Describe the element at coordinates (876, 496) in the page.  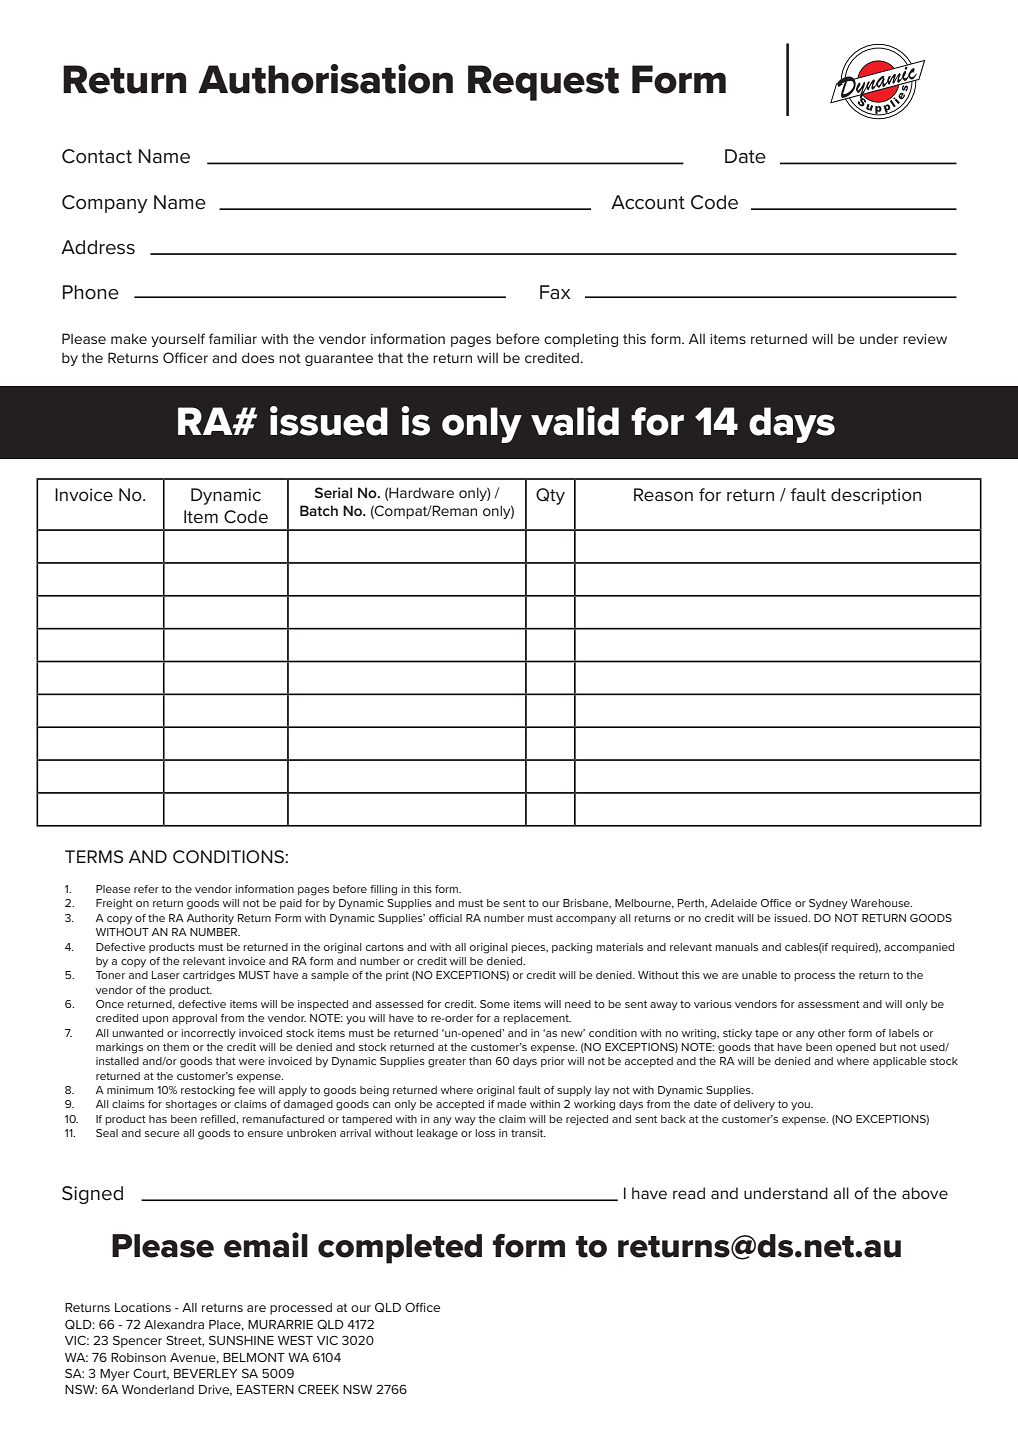
I see `description` at that location.
